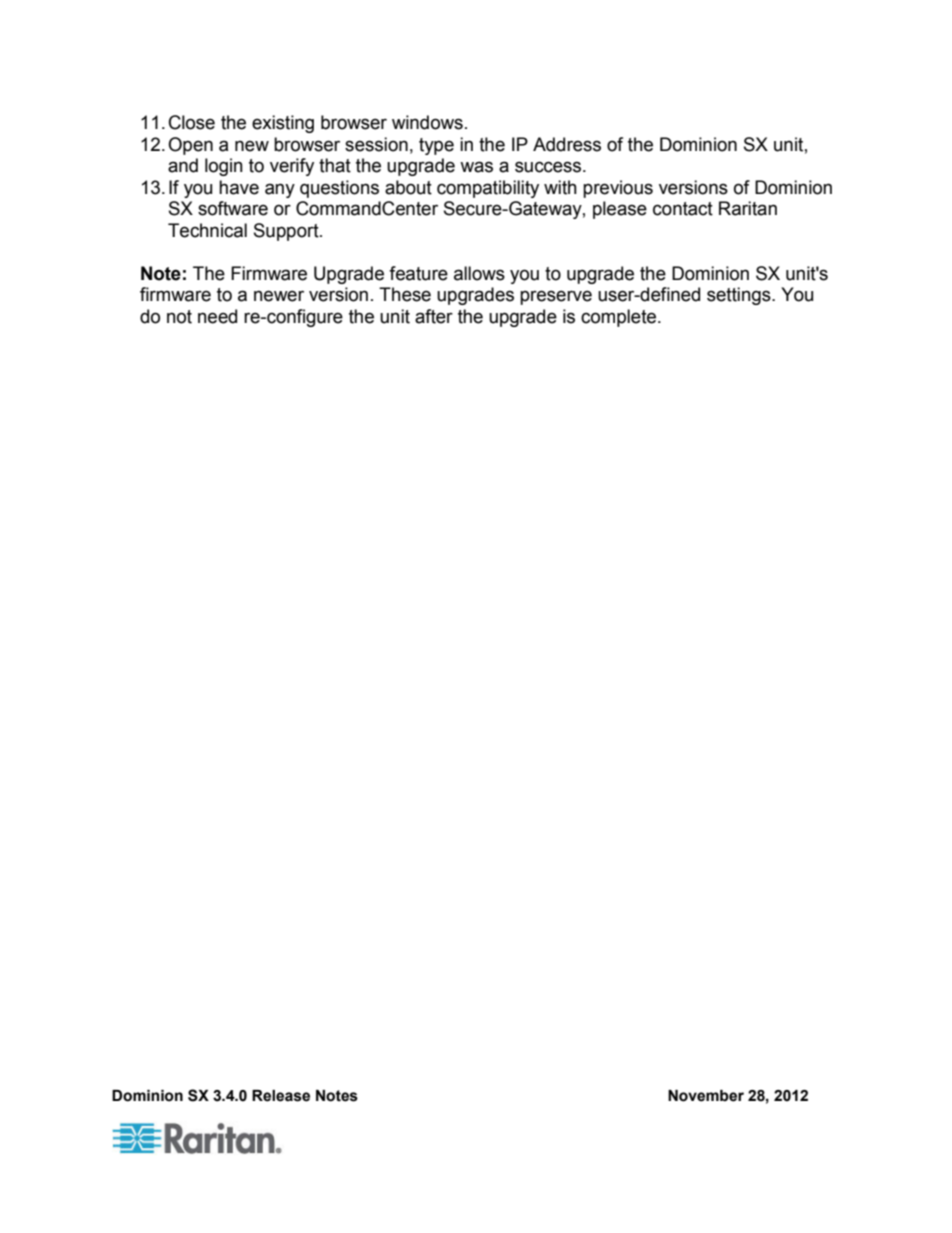  I want to click on login, so click(224, 167).
